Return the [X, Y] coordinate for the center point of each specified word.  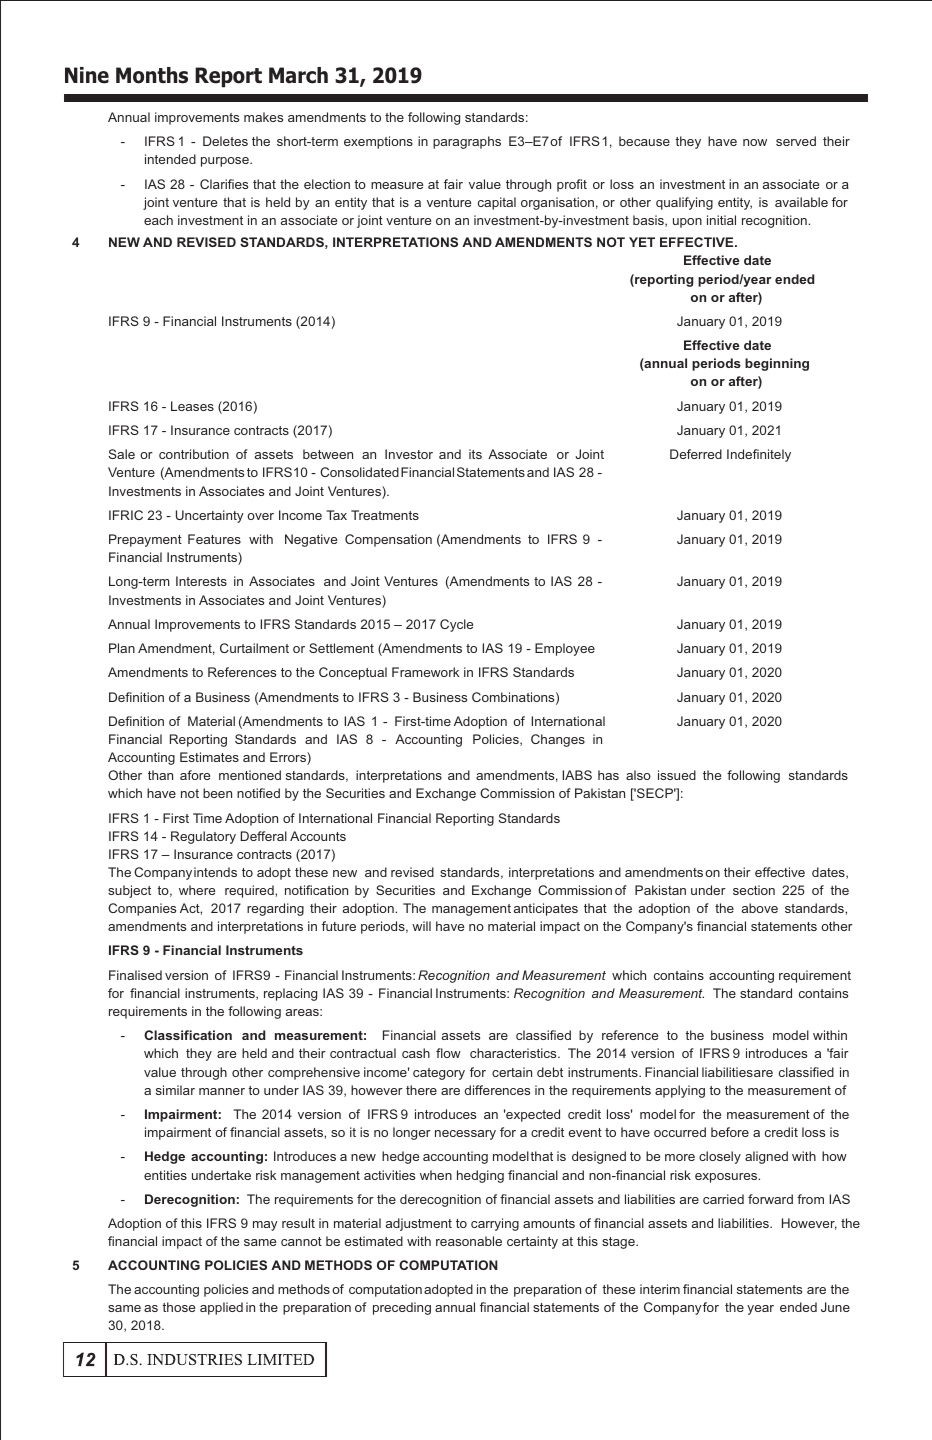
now [755, 142]
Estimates [209, 757]
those [178, 1307]
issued [677, 775]
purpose [226, 162]
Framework [425, 672]
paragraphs [467, 142]
